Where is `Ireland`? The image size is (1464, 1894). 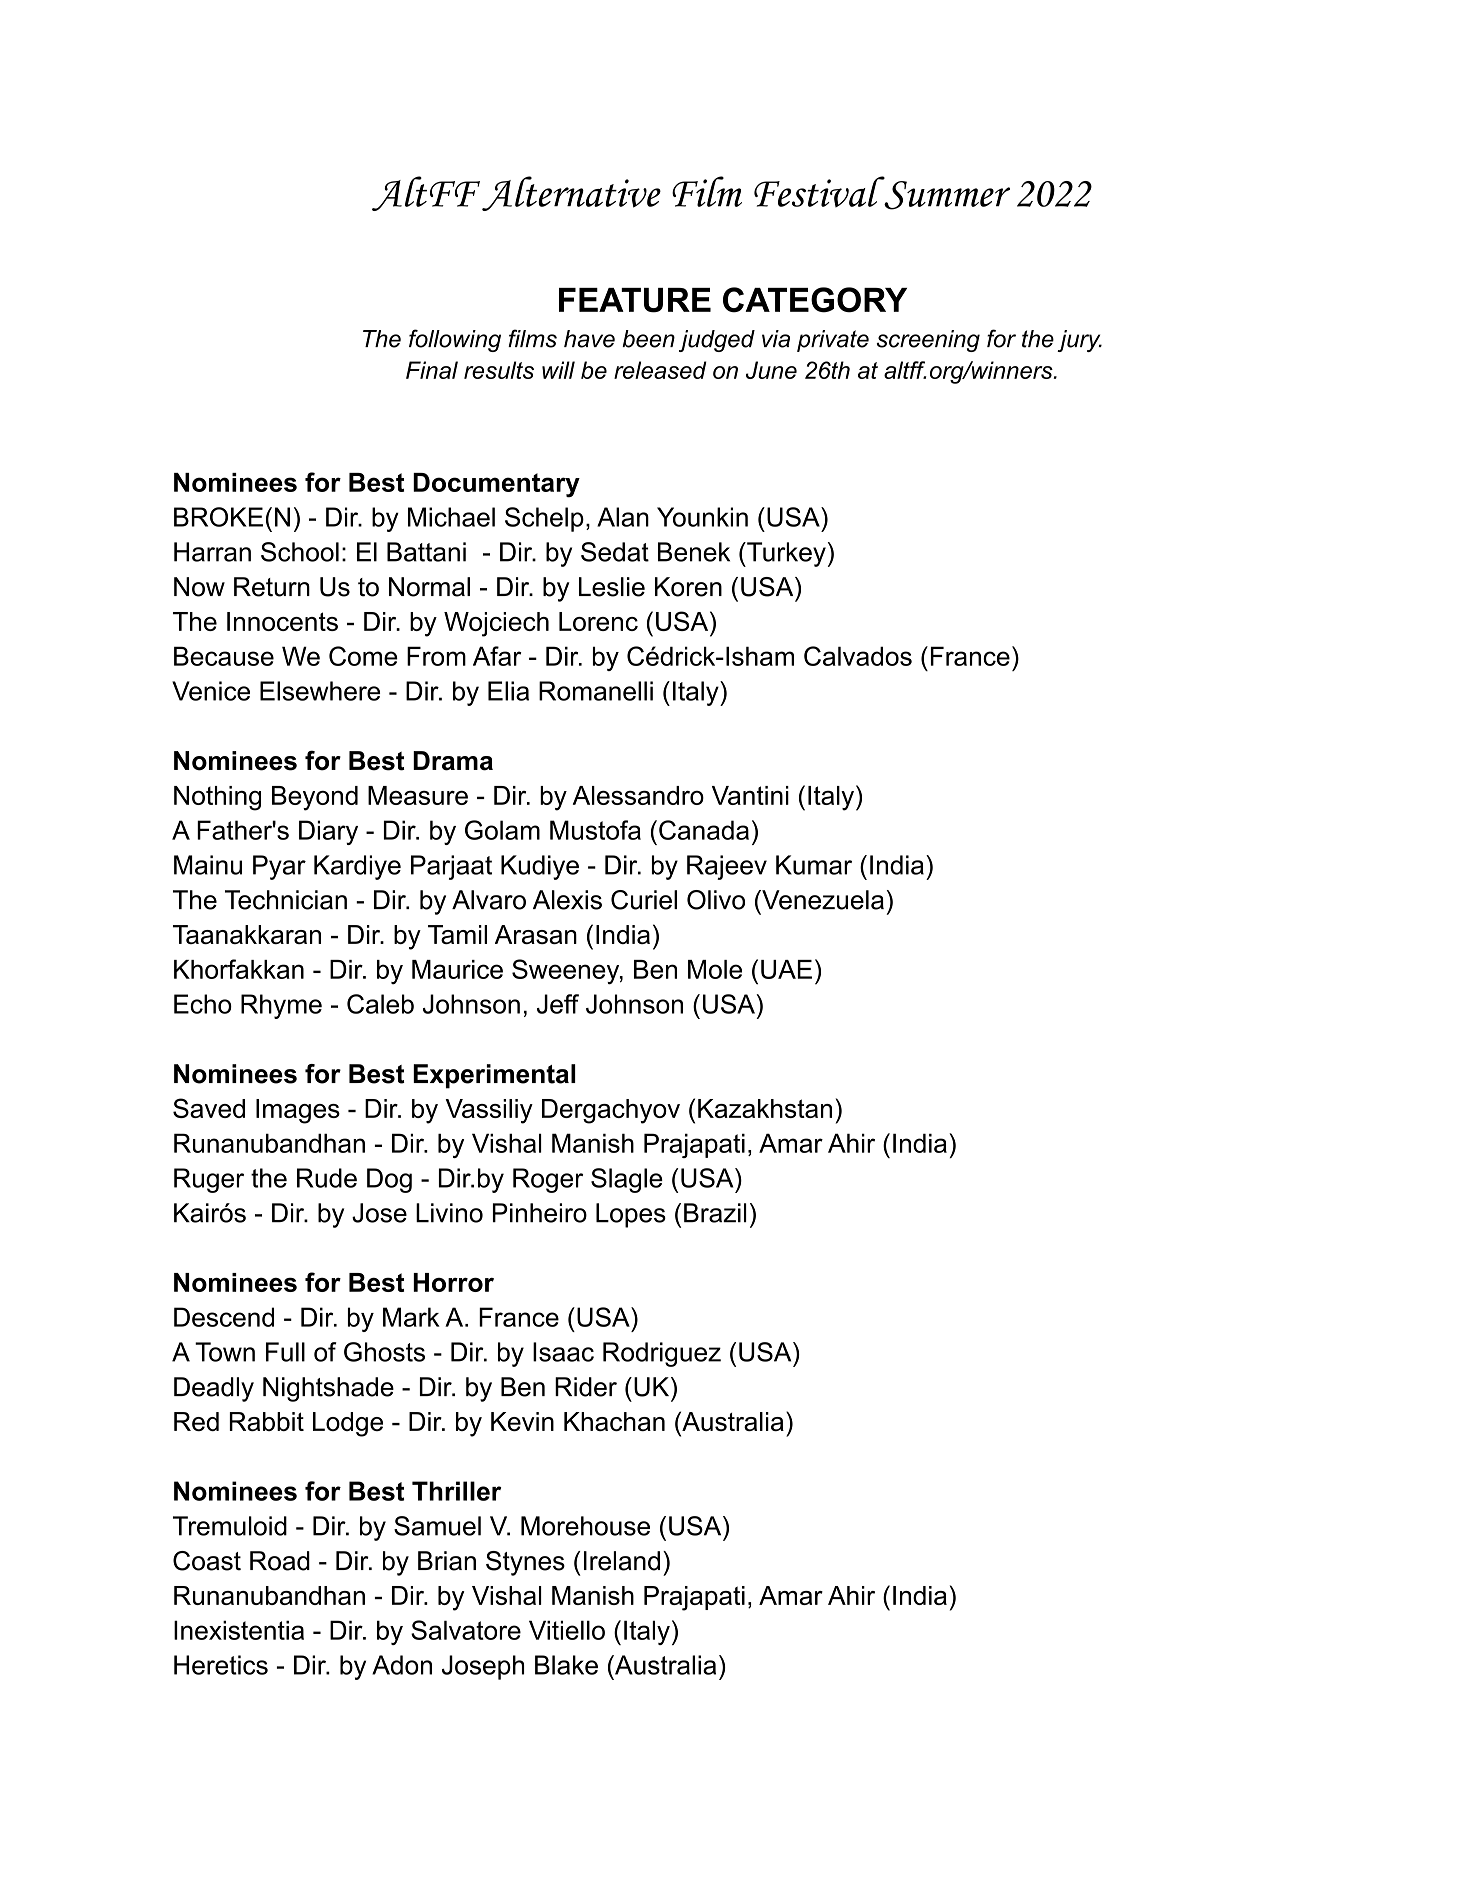 Ireland is located at coordinates (622, 1561).
